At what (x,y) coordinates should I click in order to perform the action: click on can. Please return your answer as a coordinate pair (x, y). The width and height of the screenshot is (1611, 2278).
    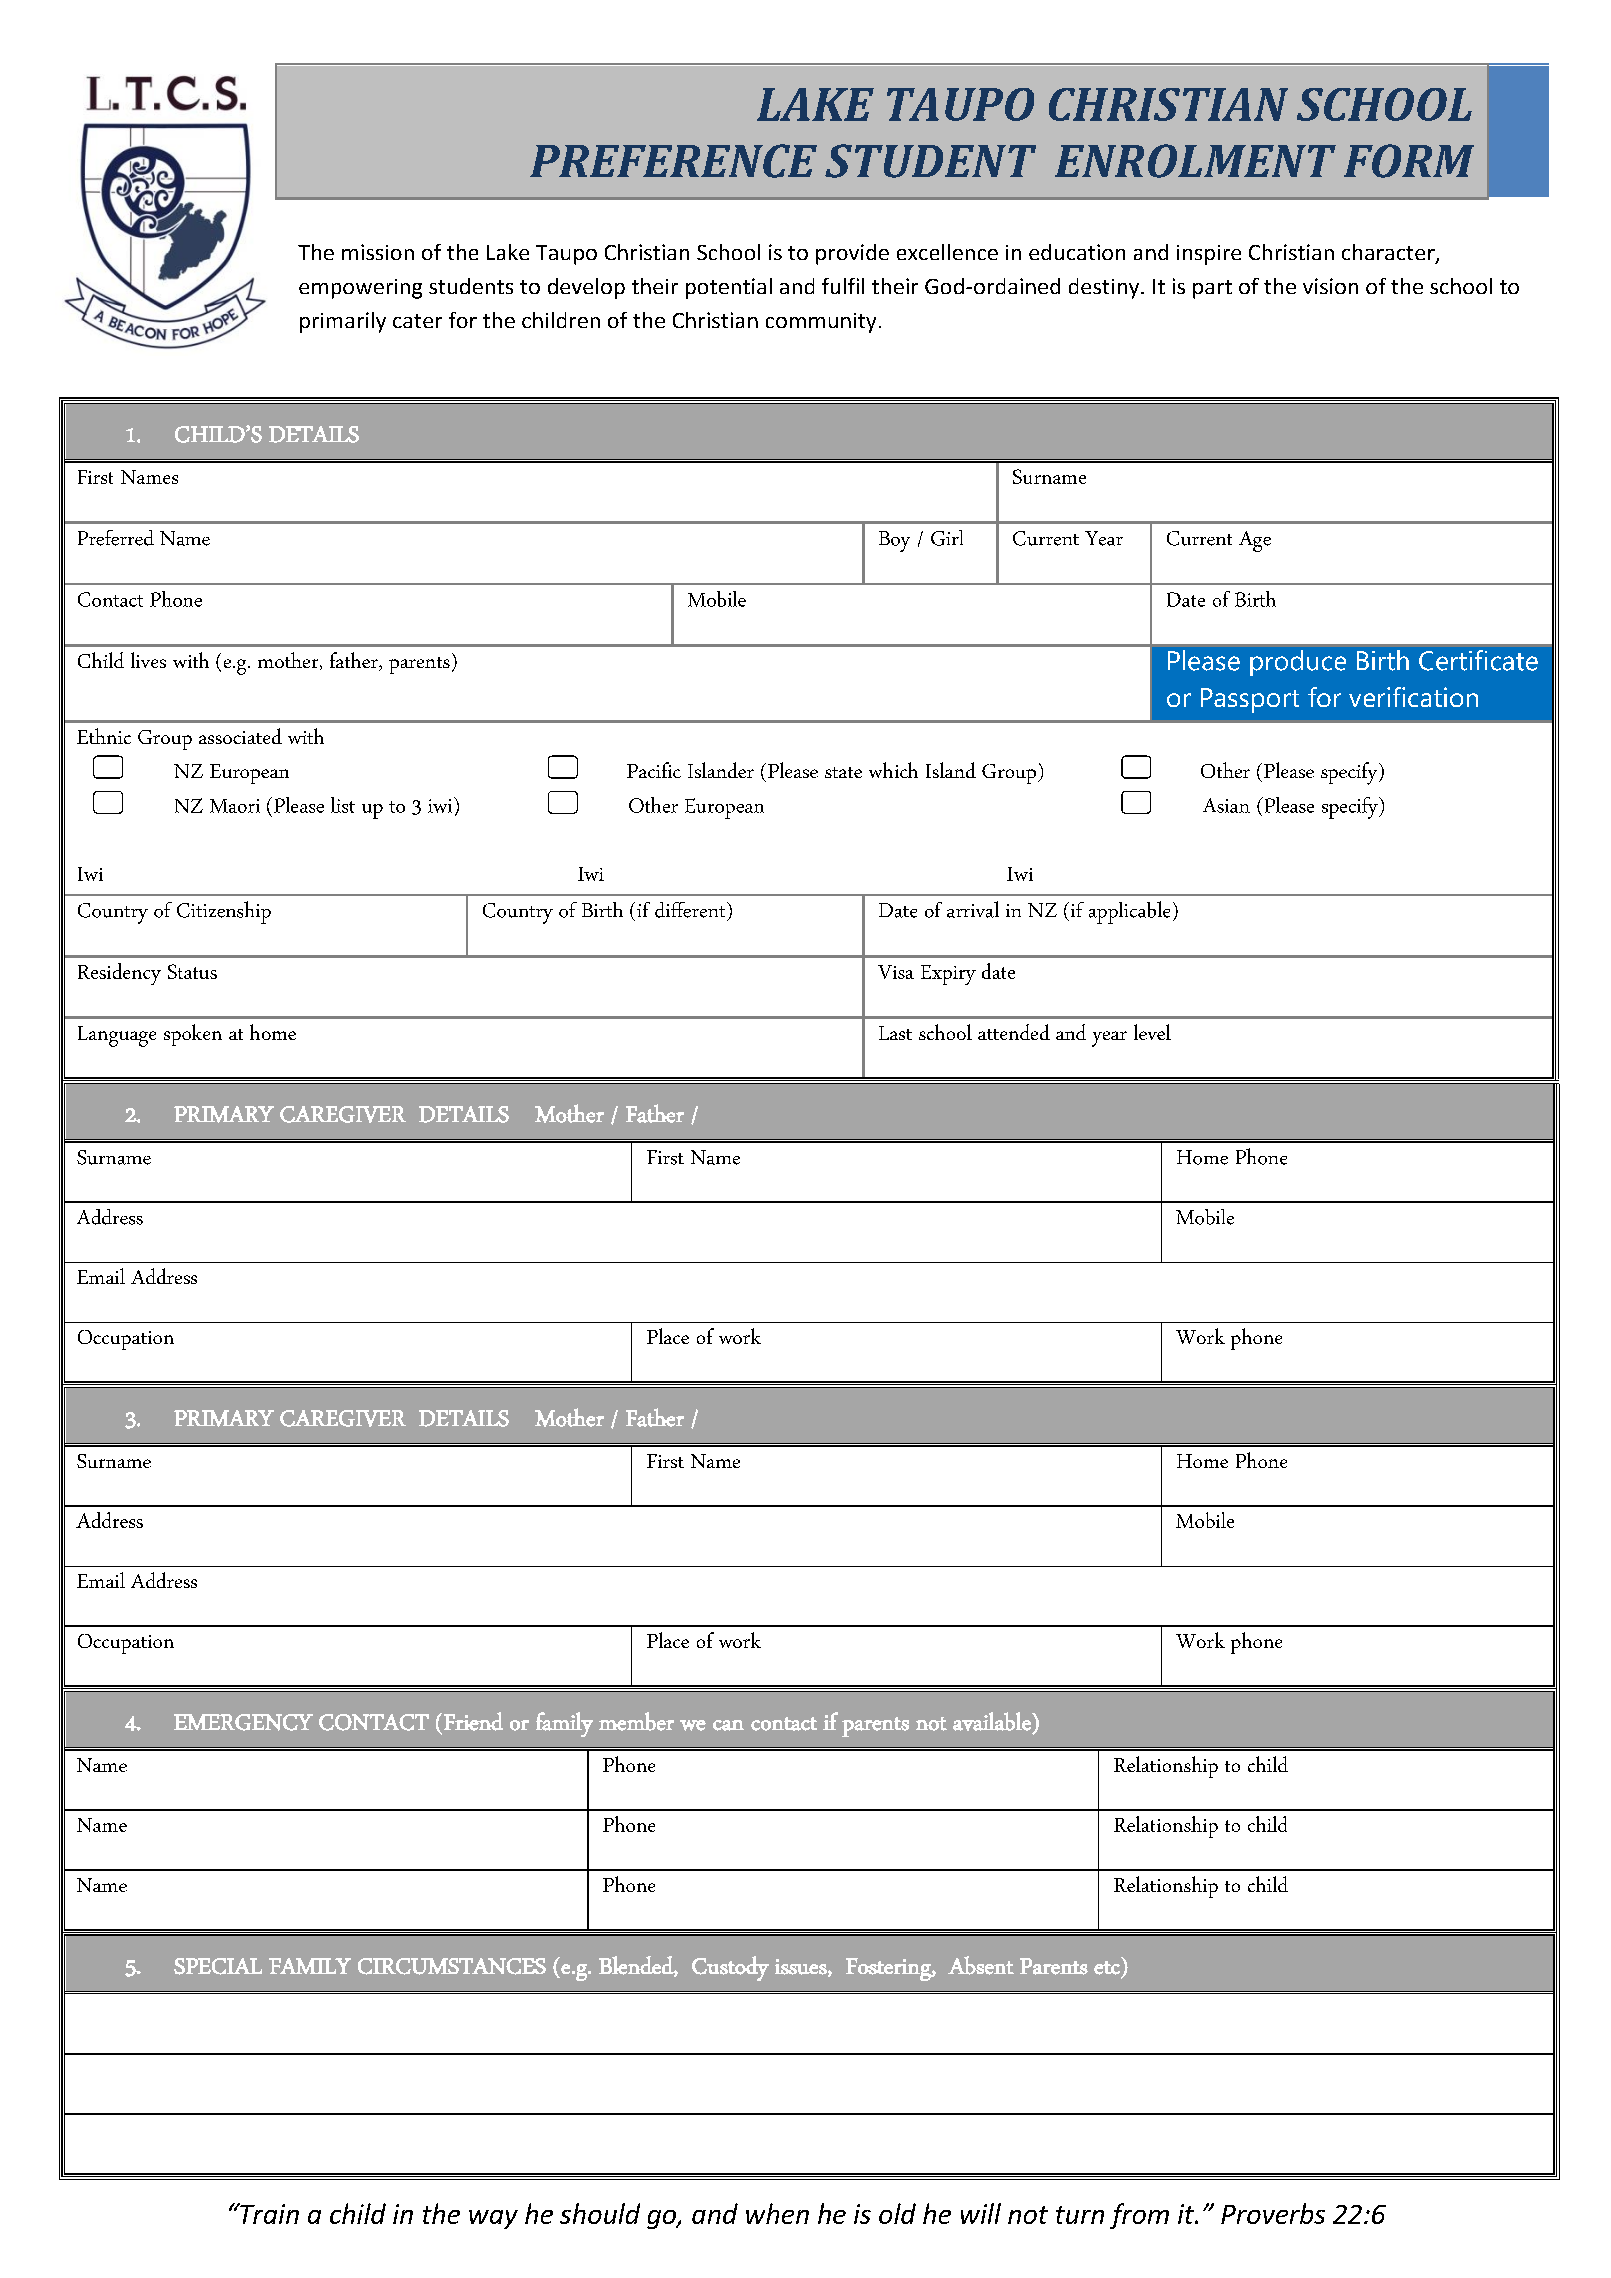
    Looking at the image, I should click on (728, 1725).
